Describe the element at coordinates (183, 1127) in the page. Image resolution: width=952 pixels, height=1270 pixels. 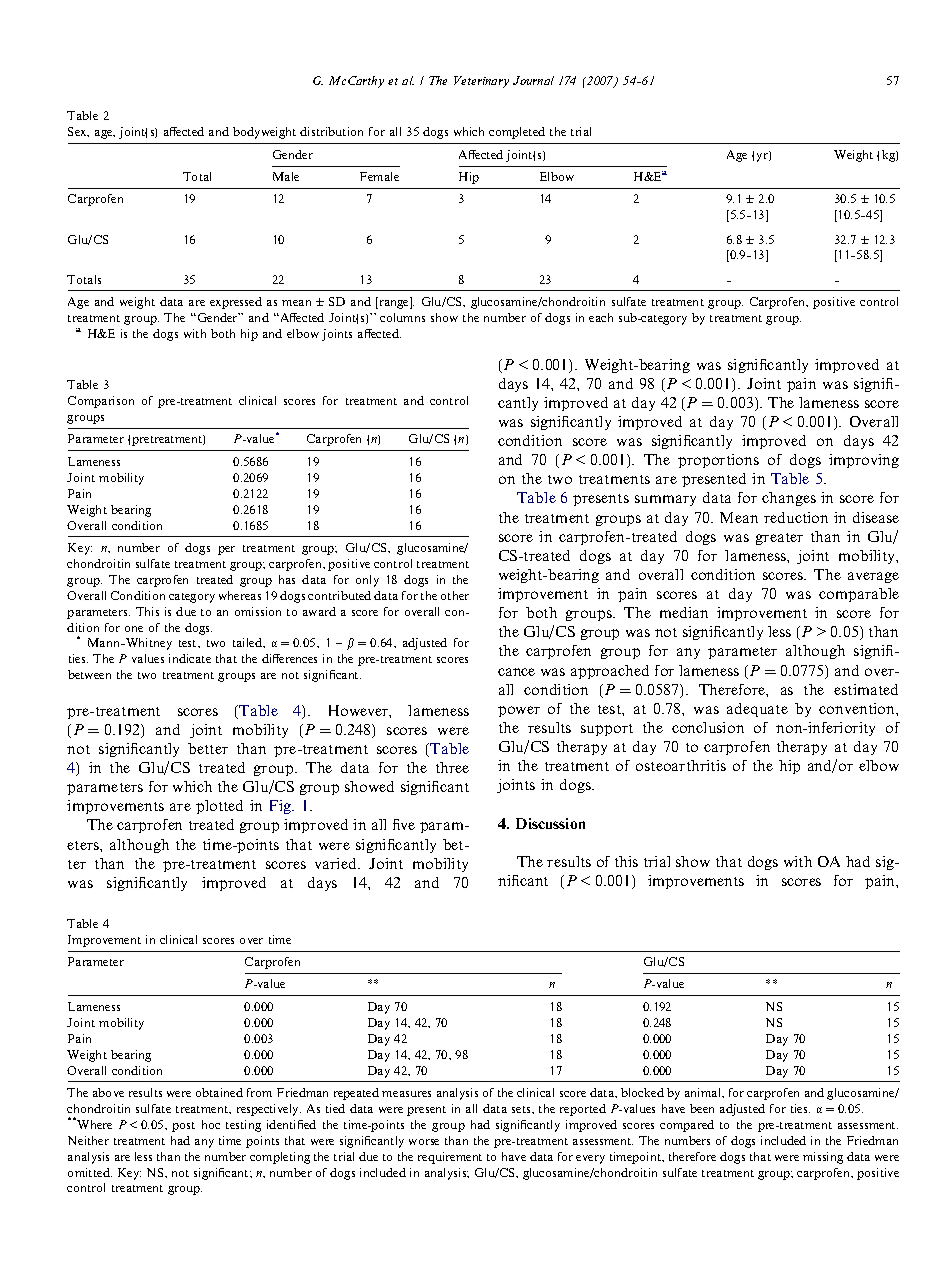
I see `post` at that location.
